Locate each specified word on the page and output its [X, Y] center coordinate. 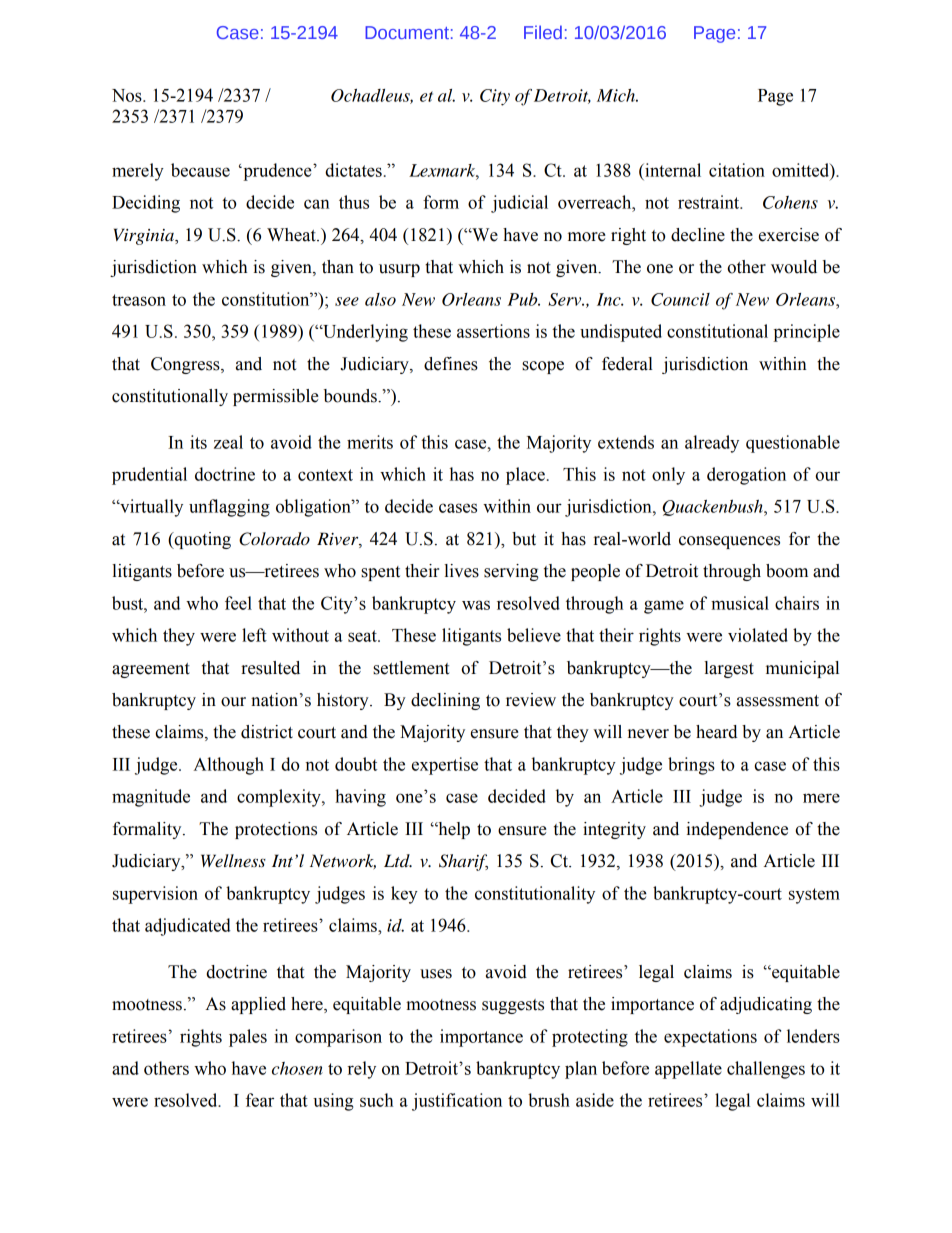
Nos [128, 95]
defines [451, 364]
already [712, 444]
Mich [617, 95]
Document [407, 32]
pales [248, 1038]
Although [228, 766]
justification [457, 1102]
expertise [445, 766]
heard [716, 732]
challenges [766, 1070]
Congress [186, 365]
